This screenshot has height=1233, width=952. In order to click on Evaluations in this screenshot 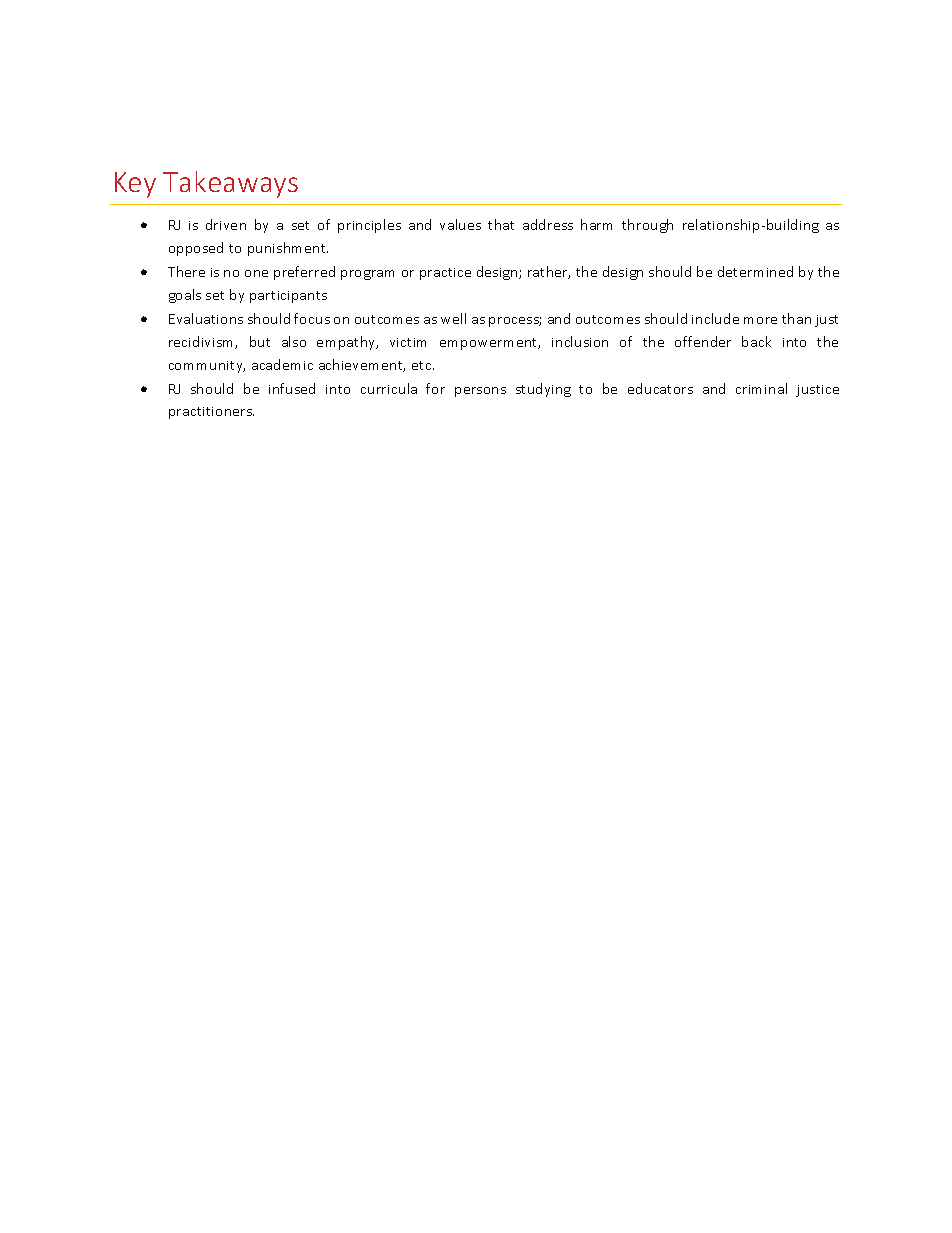, I will do `click(206, 318)`.
